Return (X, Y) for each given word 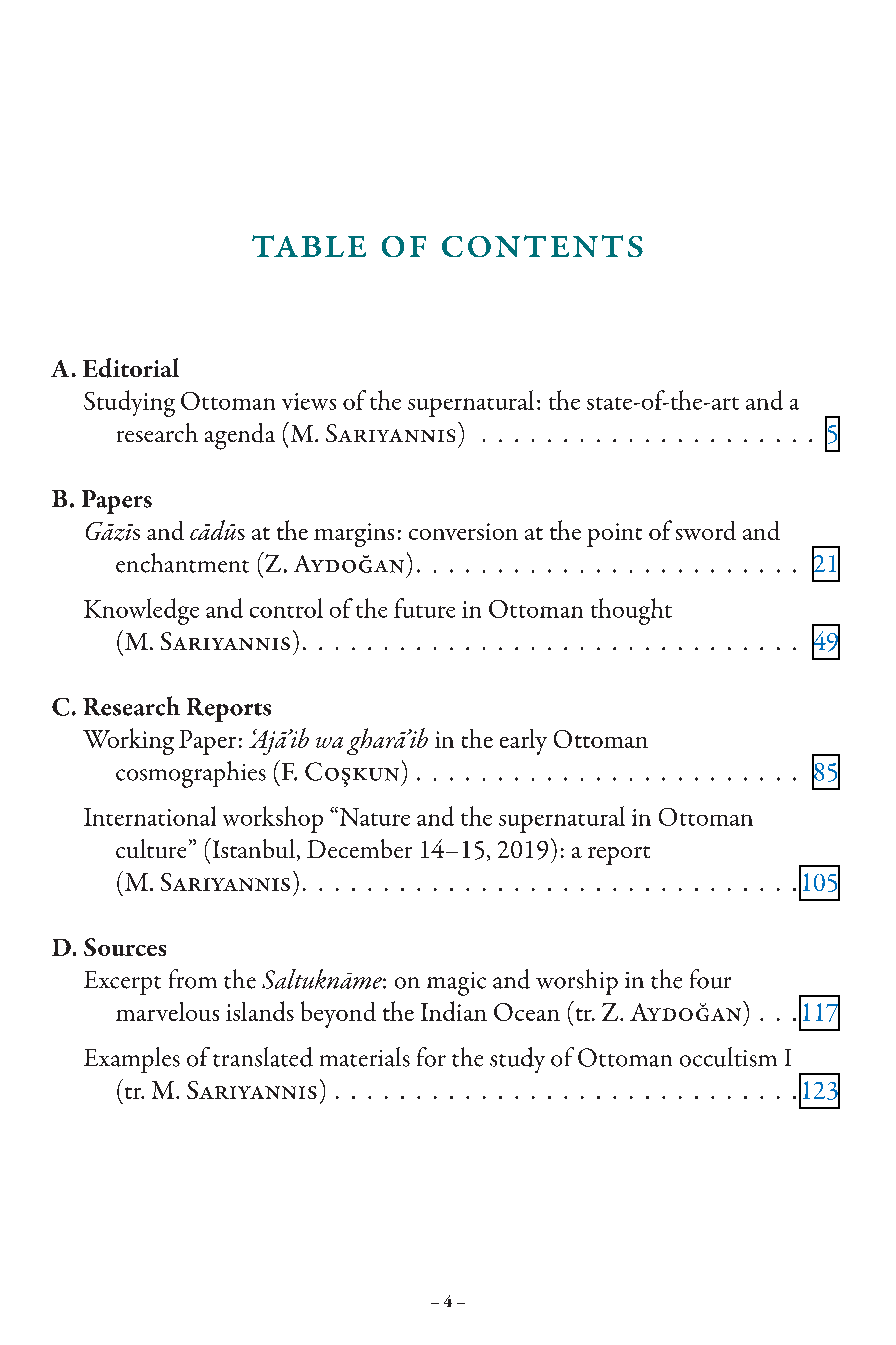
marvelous (167, 1011)
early (523, 742)
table (309, 246)
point (614, 535)
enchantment (182, 563)
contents (542, 246)
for (431, 1057)
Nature (373, 816)
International (150, 816)
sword (706, 530)
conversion (463, 531)
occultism (728, 1057)
